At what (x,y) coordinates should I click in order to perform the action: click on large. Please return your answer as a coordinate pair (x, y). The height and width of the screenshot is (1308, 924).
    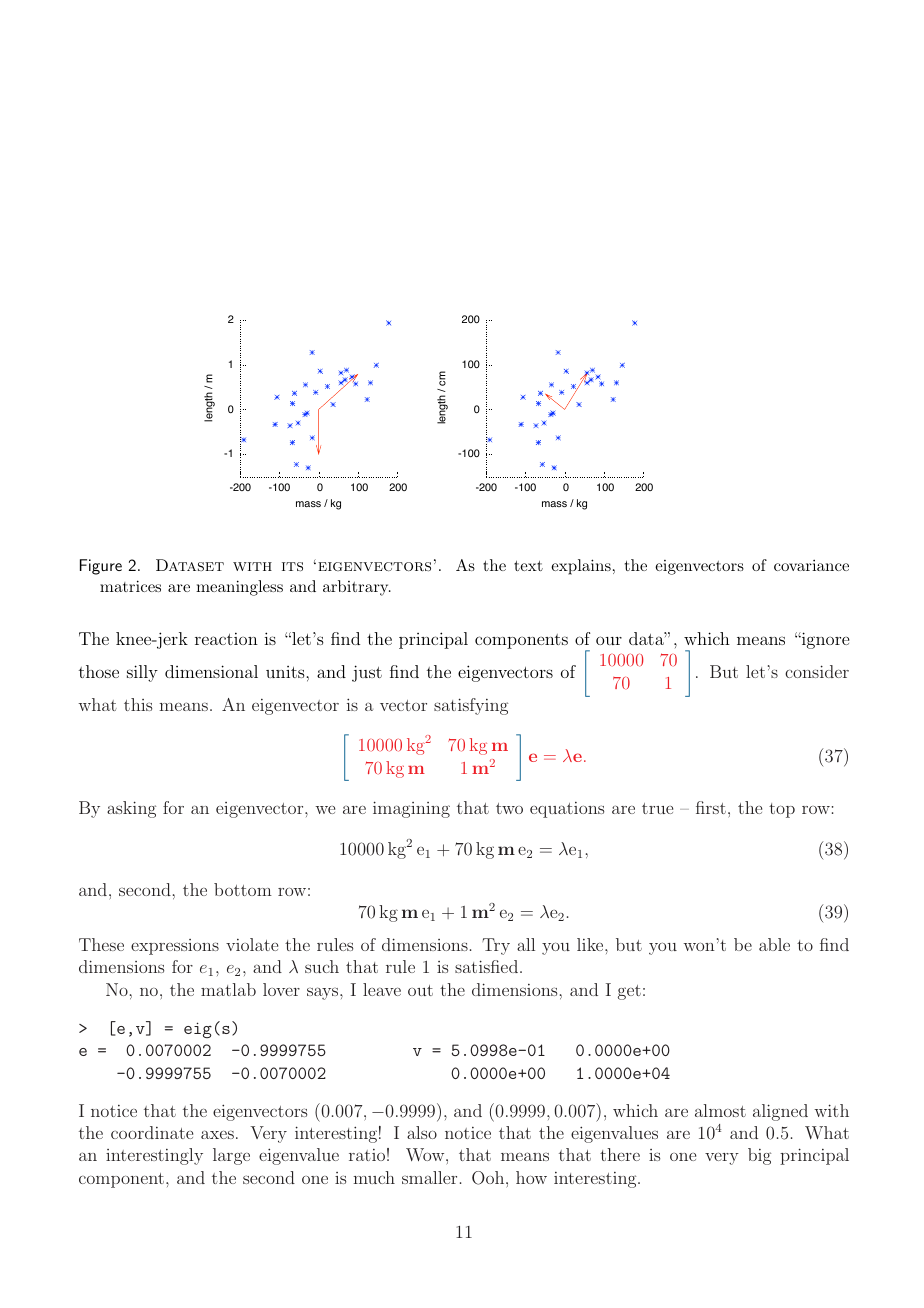
    Looking at the image, I should click on (231, 1156).
